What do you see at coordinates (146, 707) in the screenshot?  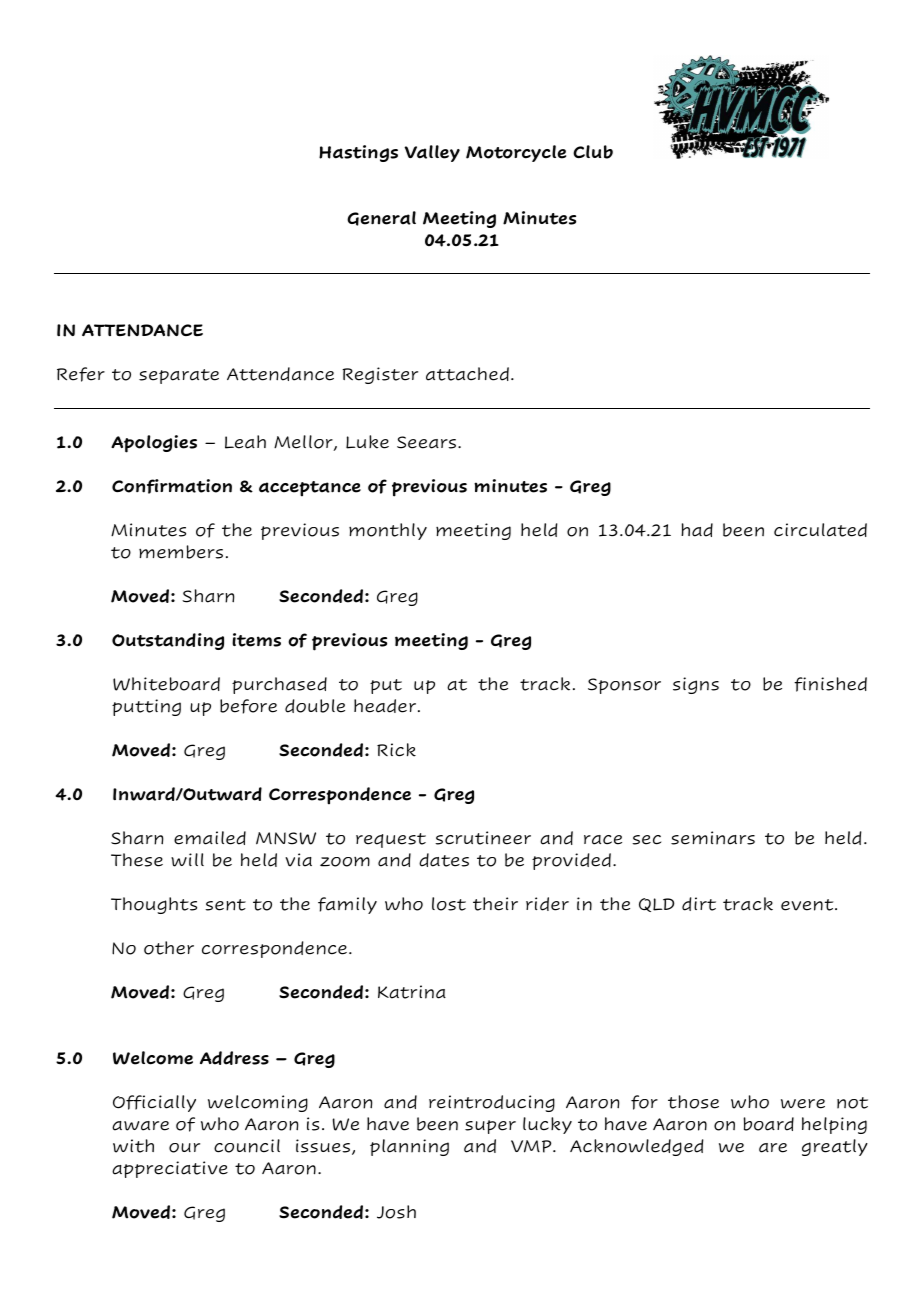 I see `putting` at bounding box center [146, 707].
